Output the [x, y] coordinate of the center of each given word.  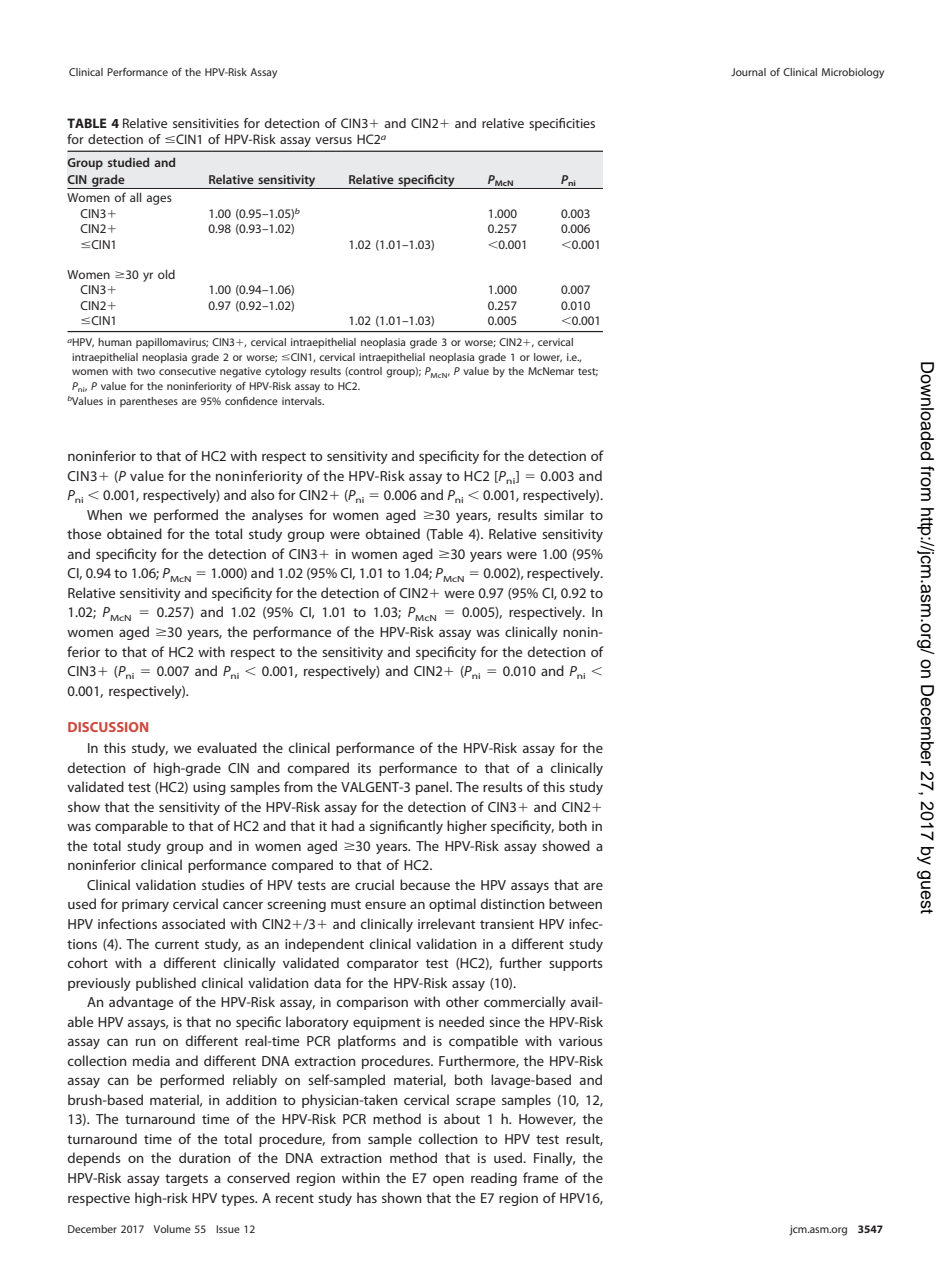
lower [548, 358]
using [209, 788]
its [364, 768]
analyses [277, 516]
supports [576, 965]
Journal [748, 72]
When [104, 514]
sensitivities [206, 123]
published [166, 984]
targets [186, 1180]
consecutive [187, 371]
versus [333, 140]
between [575, 903]
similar [564, 514]
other [462, 1001]
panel [433, 788]
